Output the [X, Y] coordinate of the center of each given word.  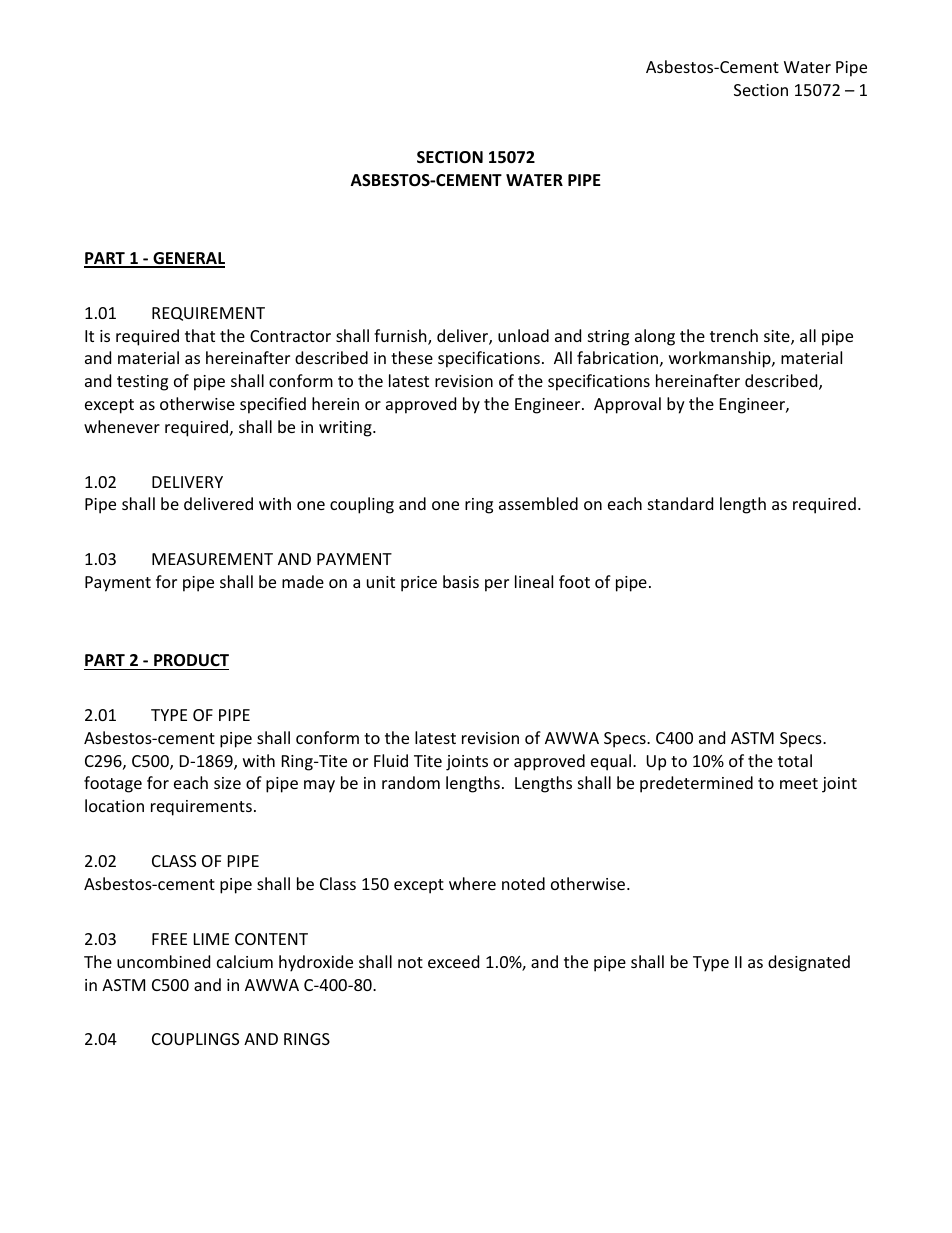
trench [734, 335]
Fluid [391, 760]
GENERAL [188, 259]
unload [523, 335]
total [795, 760]
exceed [453, 961]
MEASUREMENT [212, 559]
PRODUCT [191, 660]
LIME [211, 939]
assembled [538, 503]
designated [809, 963]
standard [680, 503]
